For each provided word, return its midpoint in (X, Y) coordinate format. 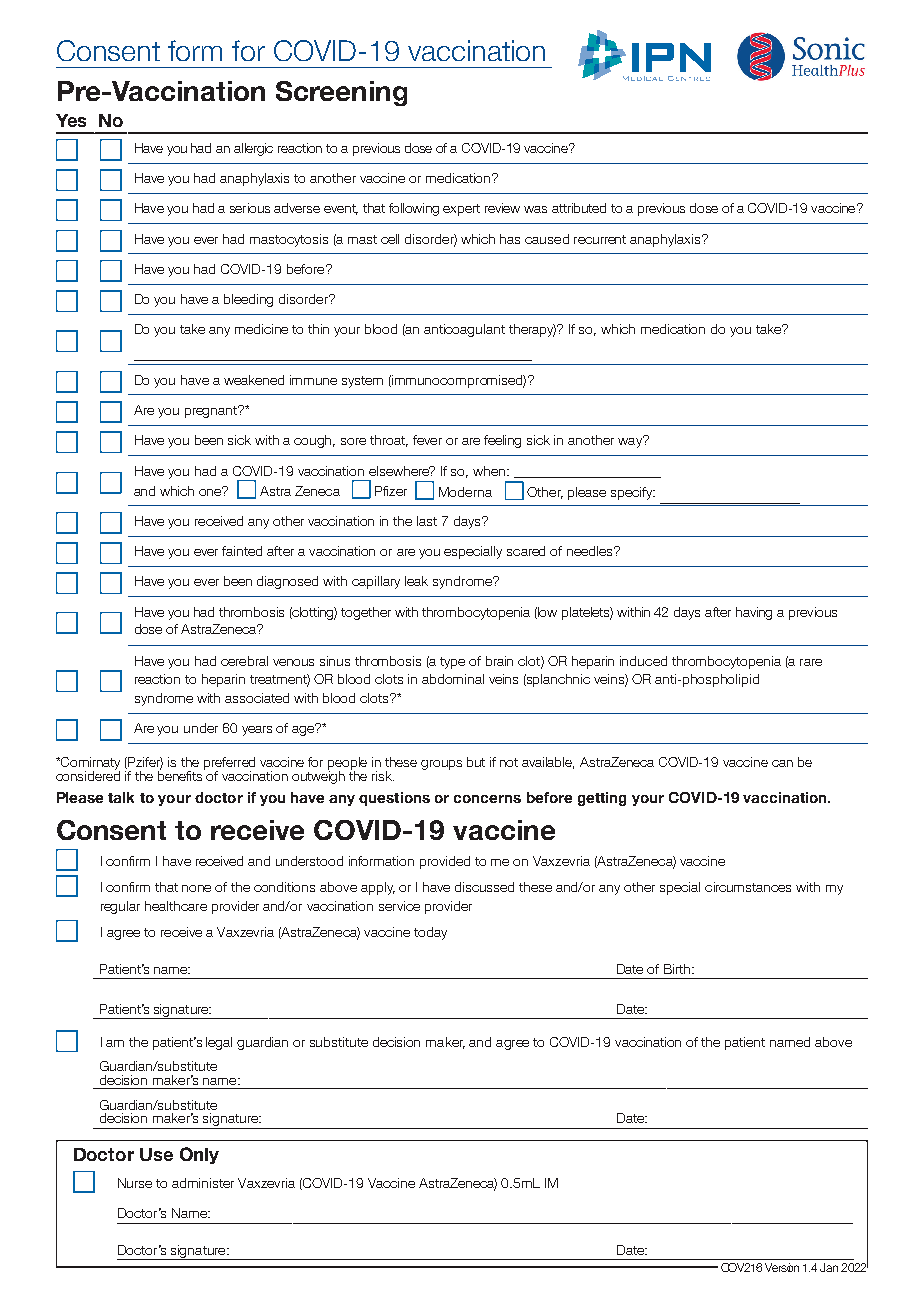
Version (782, 1267)
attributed (579, 208)
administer (203, 1183)
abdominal (453, 679)
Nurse (135, 1183)
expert (461, 210)
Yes (71, 120)
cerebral (244, 661)
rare (811, 662)
